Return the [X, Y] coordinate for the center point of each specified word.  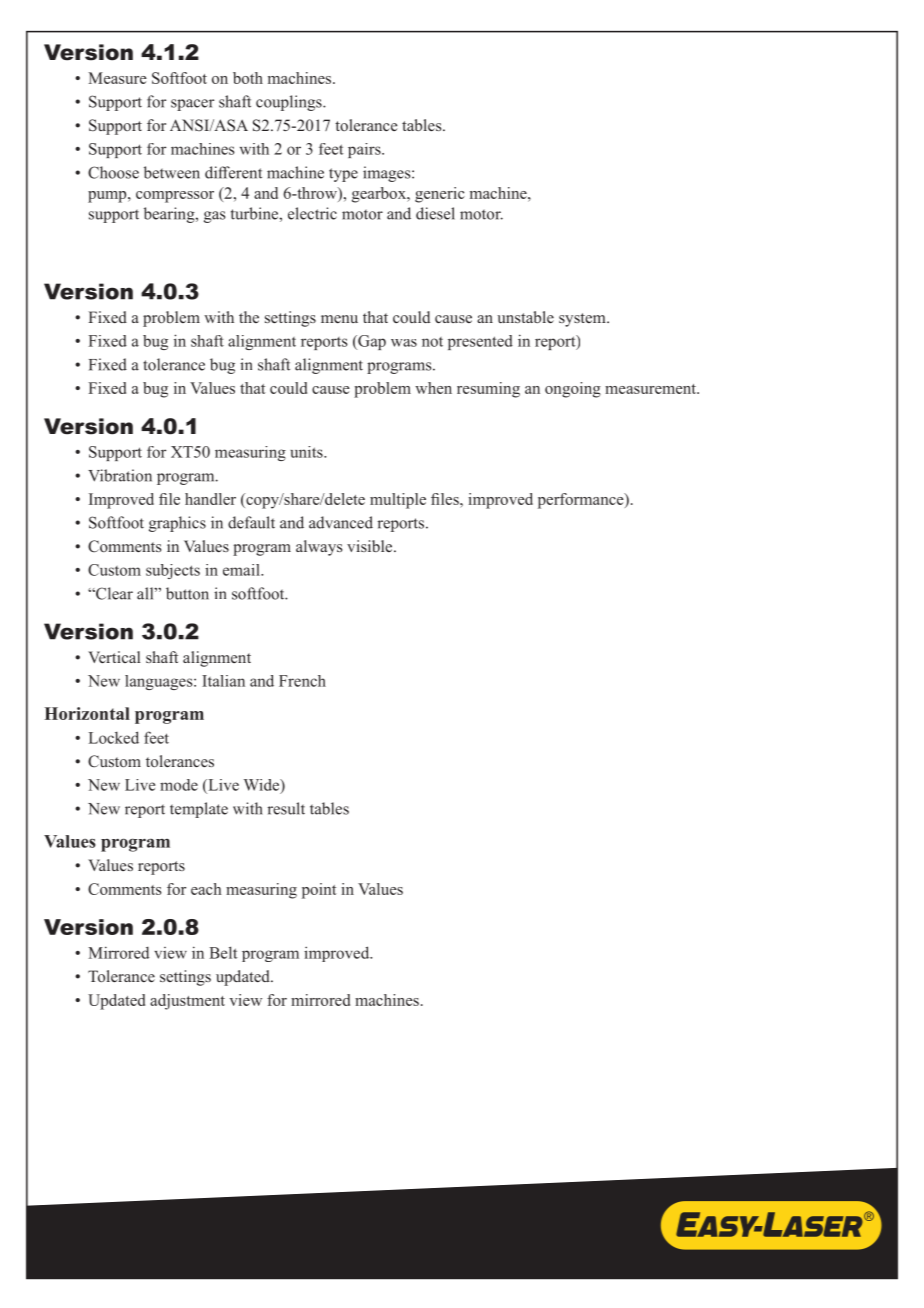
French [302, 681]
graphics [177, 524]
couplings [290, 103]
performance [582, 501]
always [319, 548]
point [319, 891]
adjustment [187, 1002]
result [286, 808]
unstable [525, 317]
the [249, 317]
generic [440, 195]
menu [339, 319]
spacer [192, 105]
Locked [114, 737]
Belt [223, 952]
